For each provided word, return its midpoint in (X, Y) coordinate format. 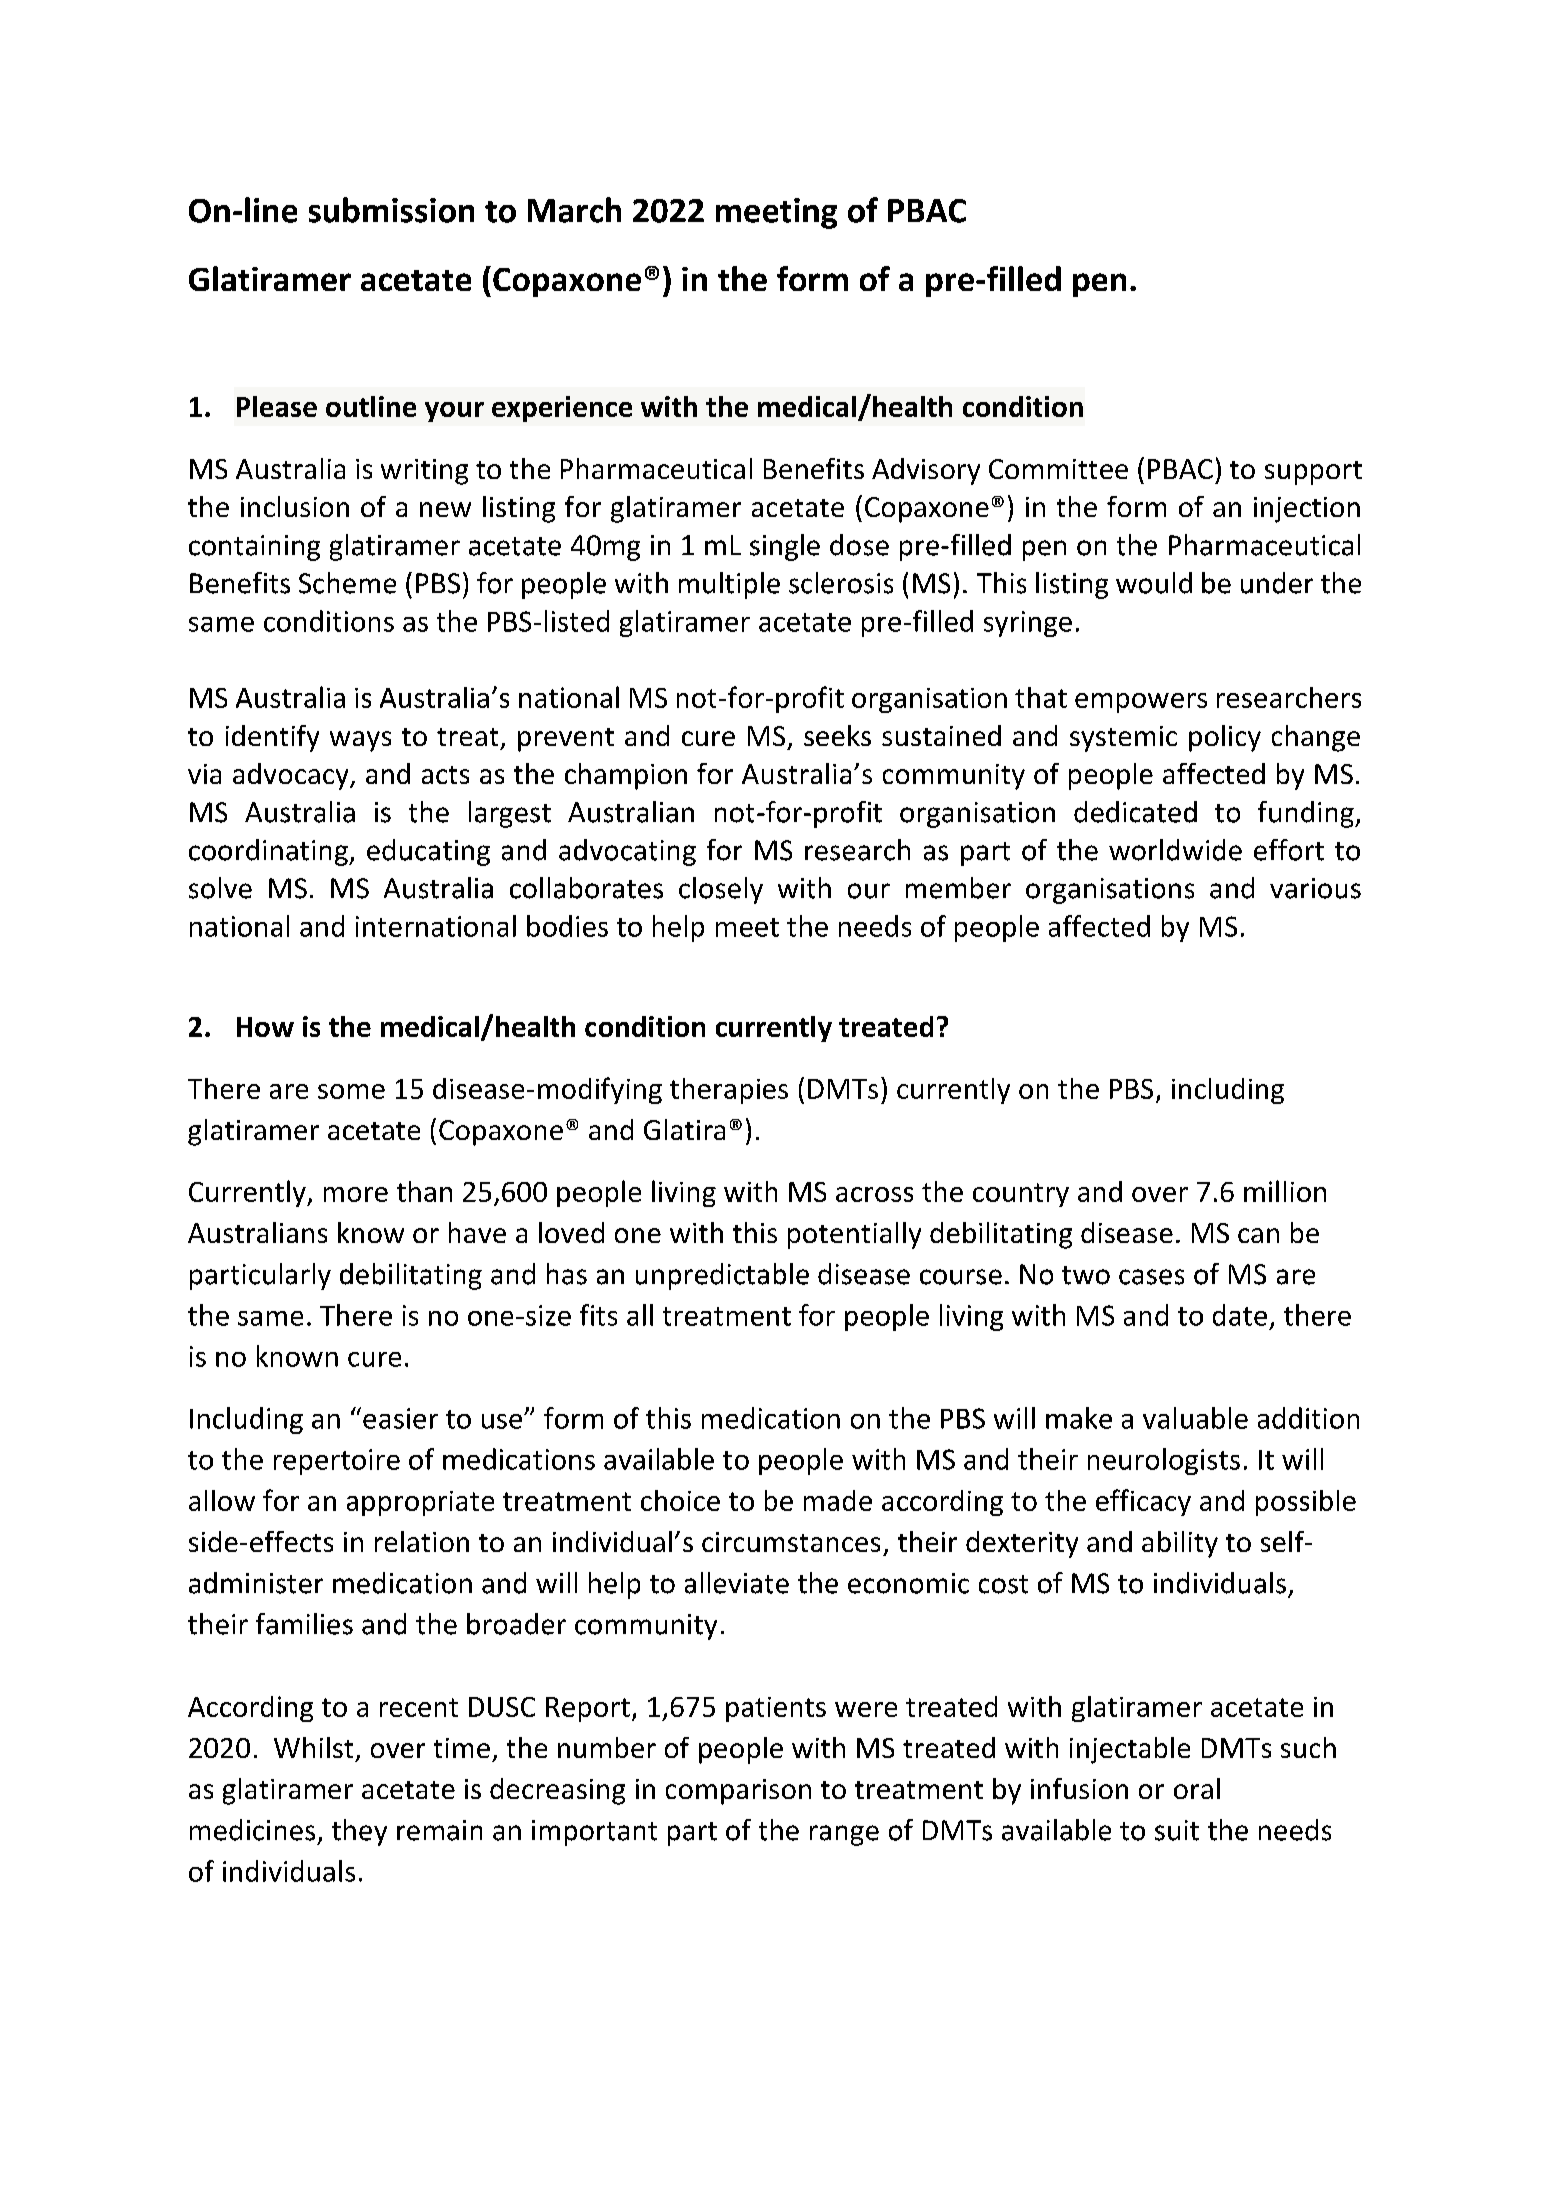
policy (1225, 738)
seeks (837, 735)
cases (1151, 1277)
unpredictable (722, 1276)
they (359, 1832)
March (574, 210)
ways (360, 741)
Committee (1058, 469)
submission (391, 210)
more (356, 1194)
